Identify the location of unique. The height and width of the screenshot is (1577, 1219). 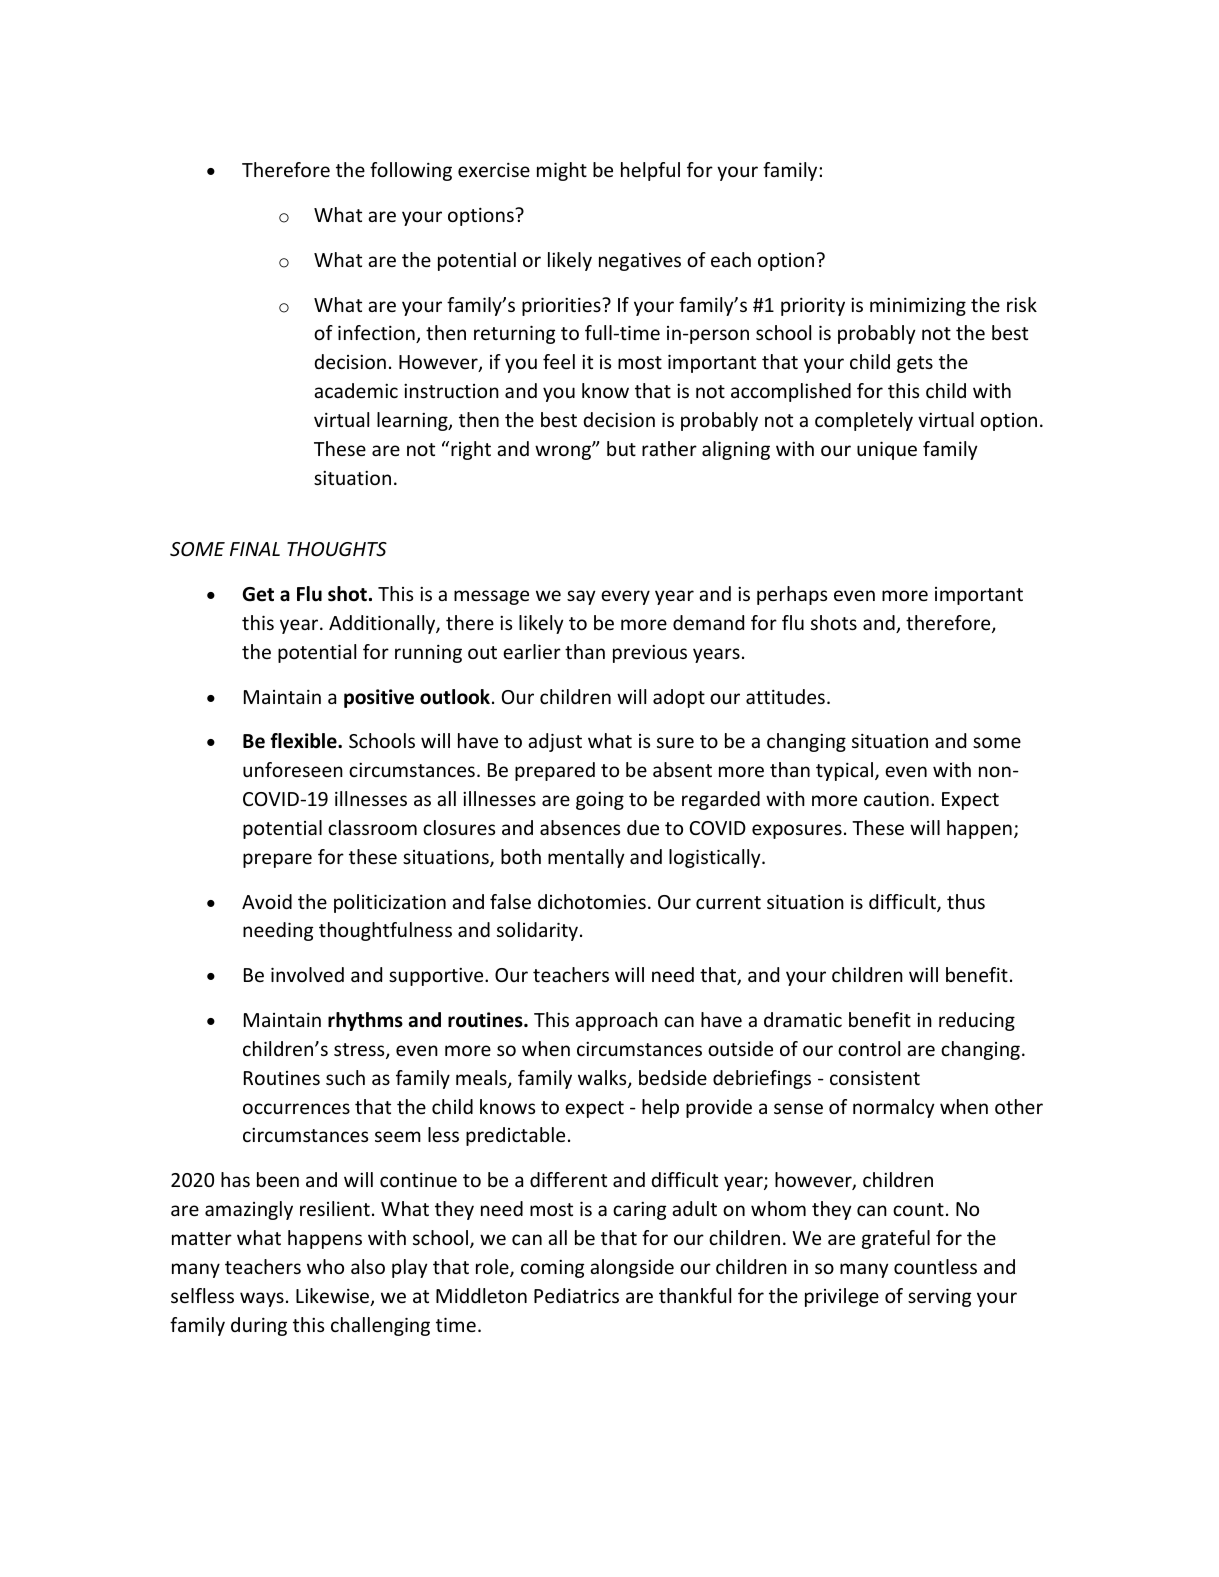
(887, 450).
